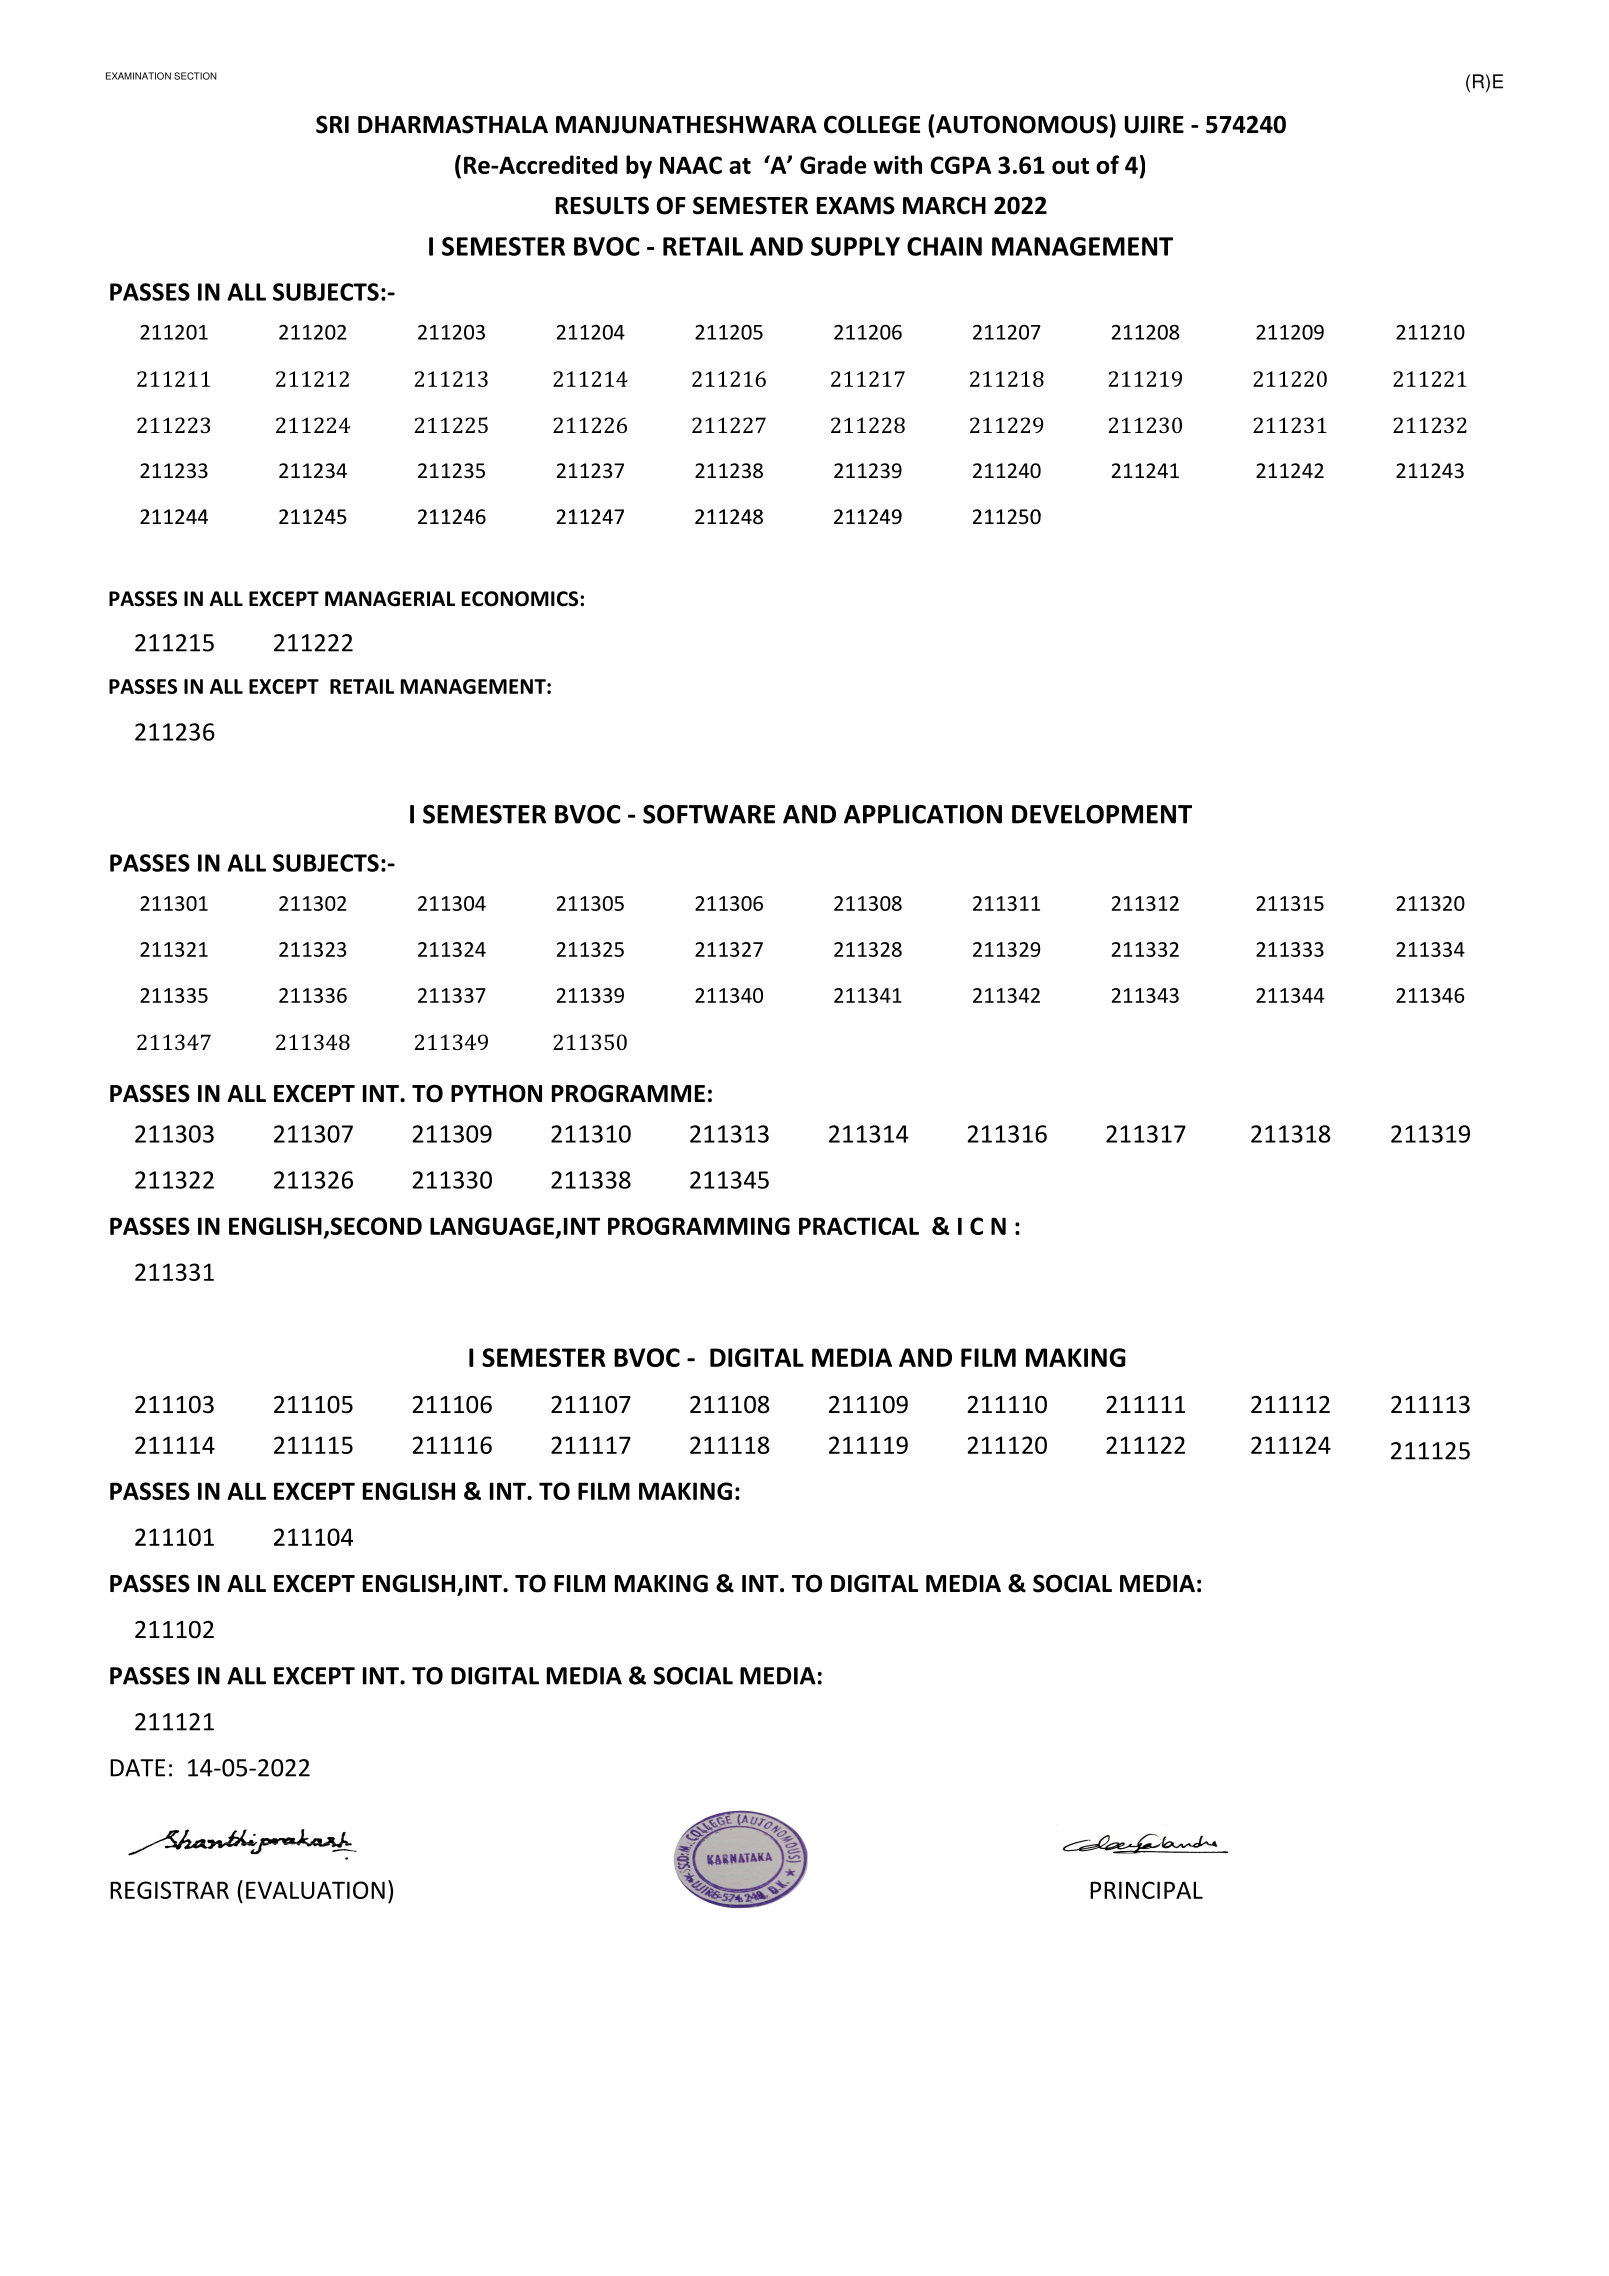 The height and width of the screenshot is (2276, 1609). Describe the element at coordinates (332, 124) in the screenshot. I see `SRI` at that location.
